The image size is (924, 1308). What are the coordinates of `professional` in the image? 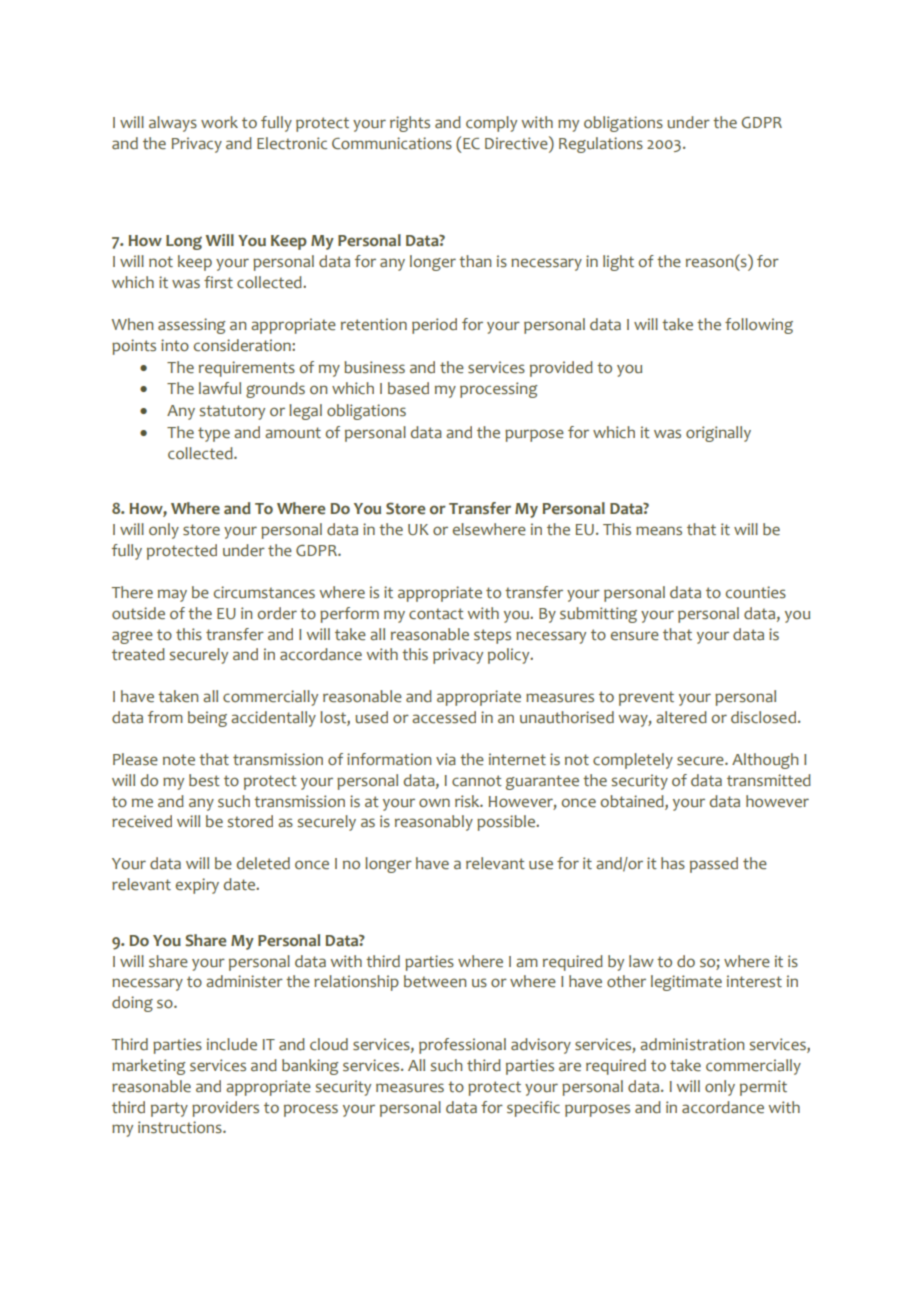 It's located at (462, 1046).
